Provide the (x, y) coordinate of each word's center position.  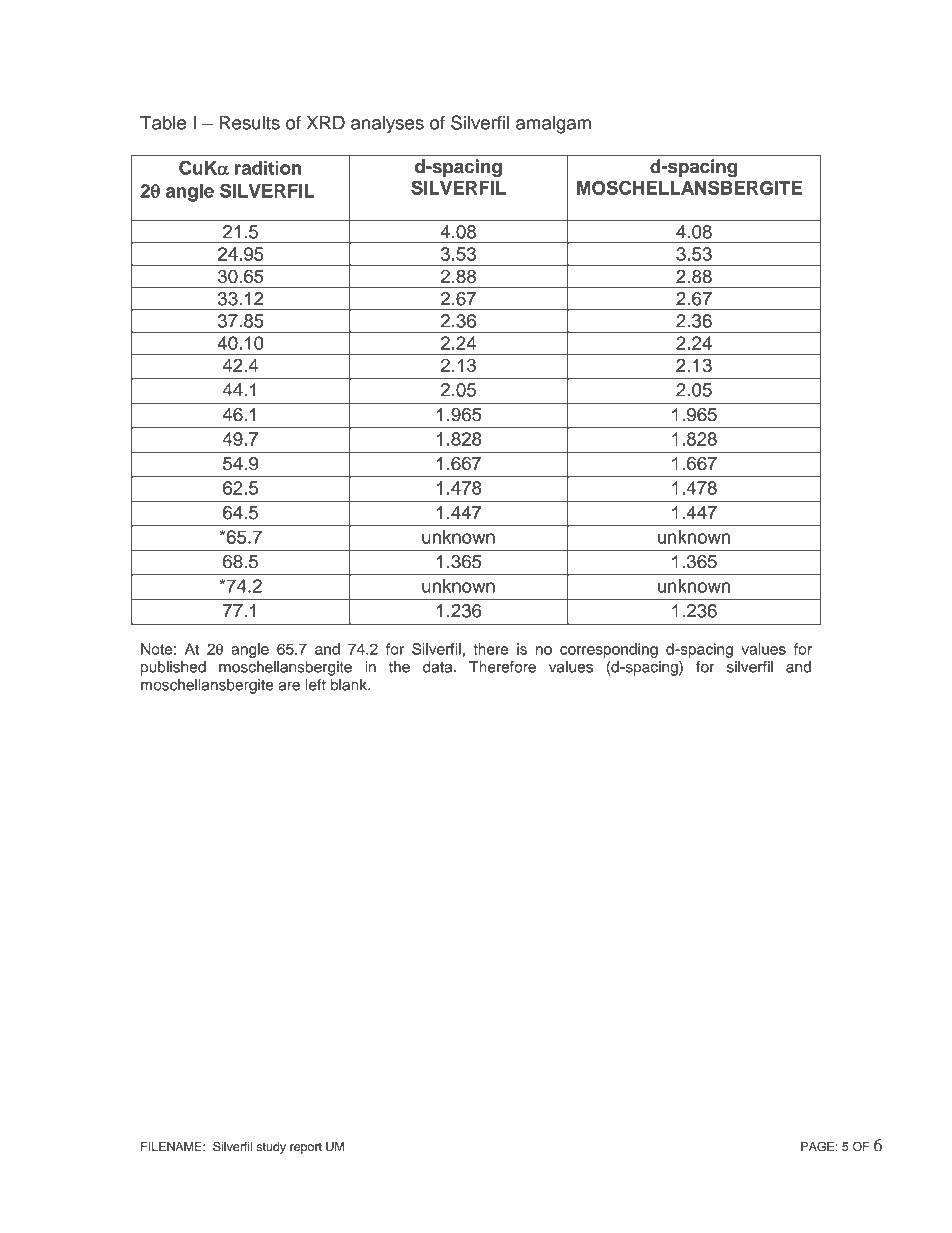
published (173, 668)
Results (249, 122)
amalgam (553, 124)
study (271, 1148)
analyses (387, 124)
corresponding (609, 650)
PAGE (817, 1146)
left (315, 685)
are (289, 686)
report (306, 1148)
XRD (326, 123)
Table (163, 122)
